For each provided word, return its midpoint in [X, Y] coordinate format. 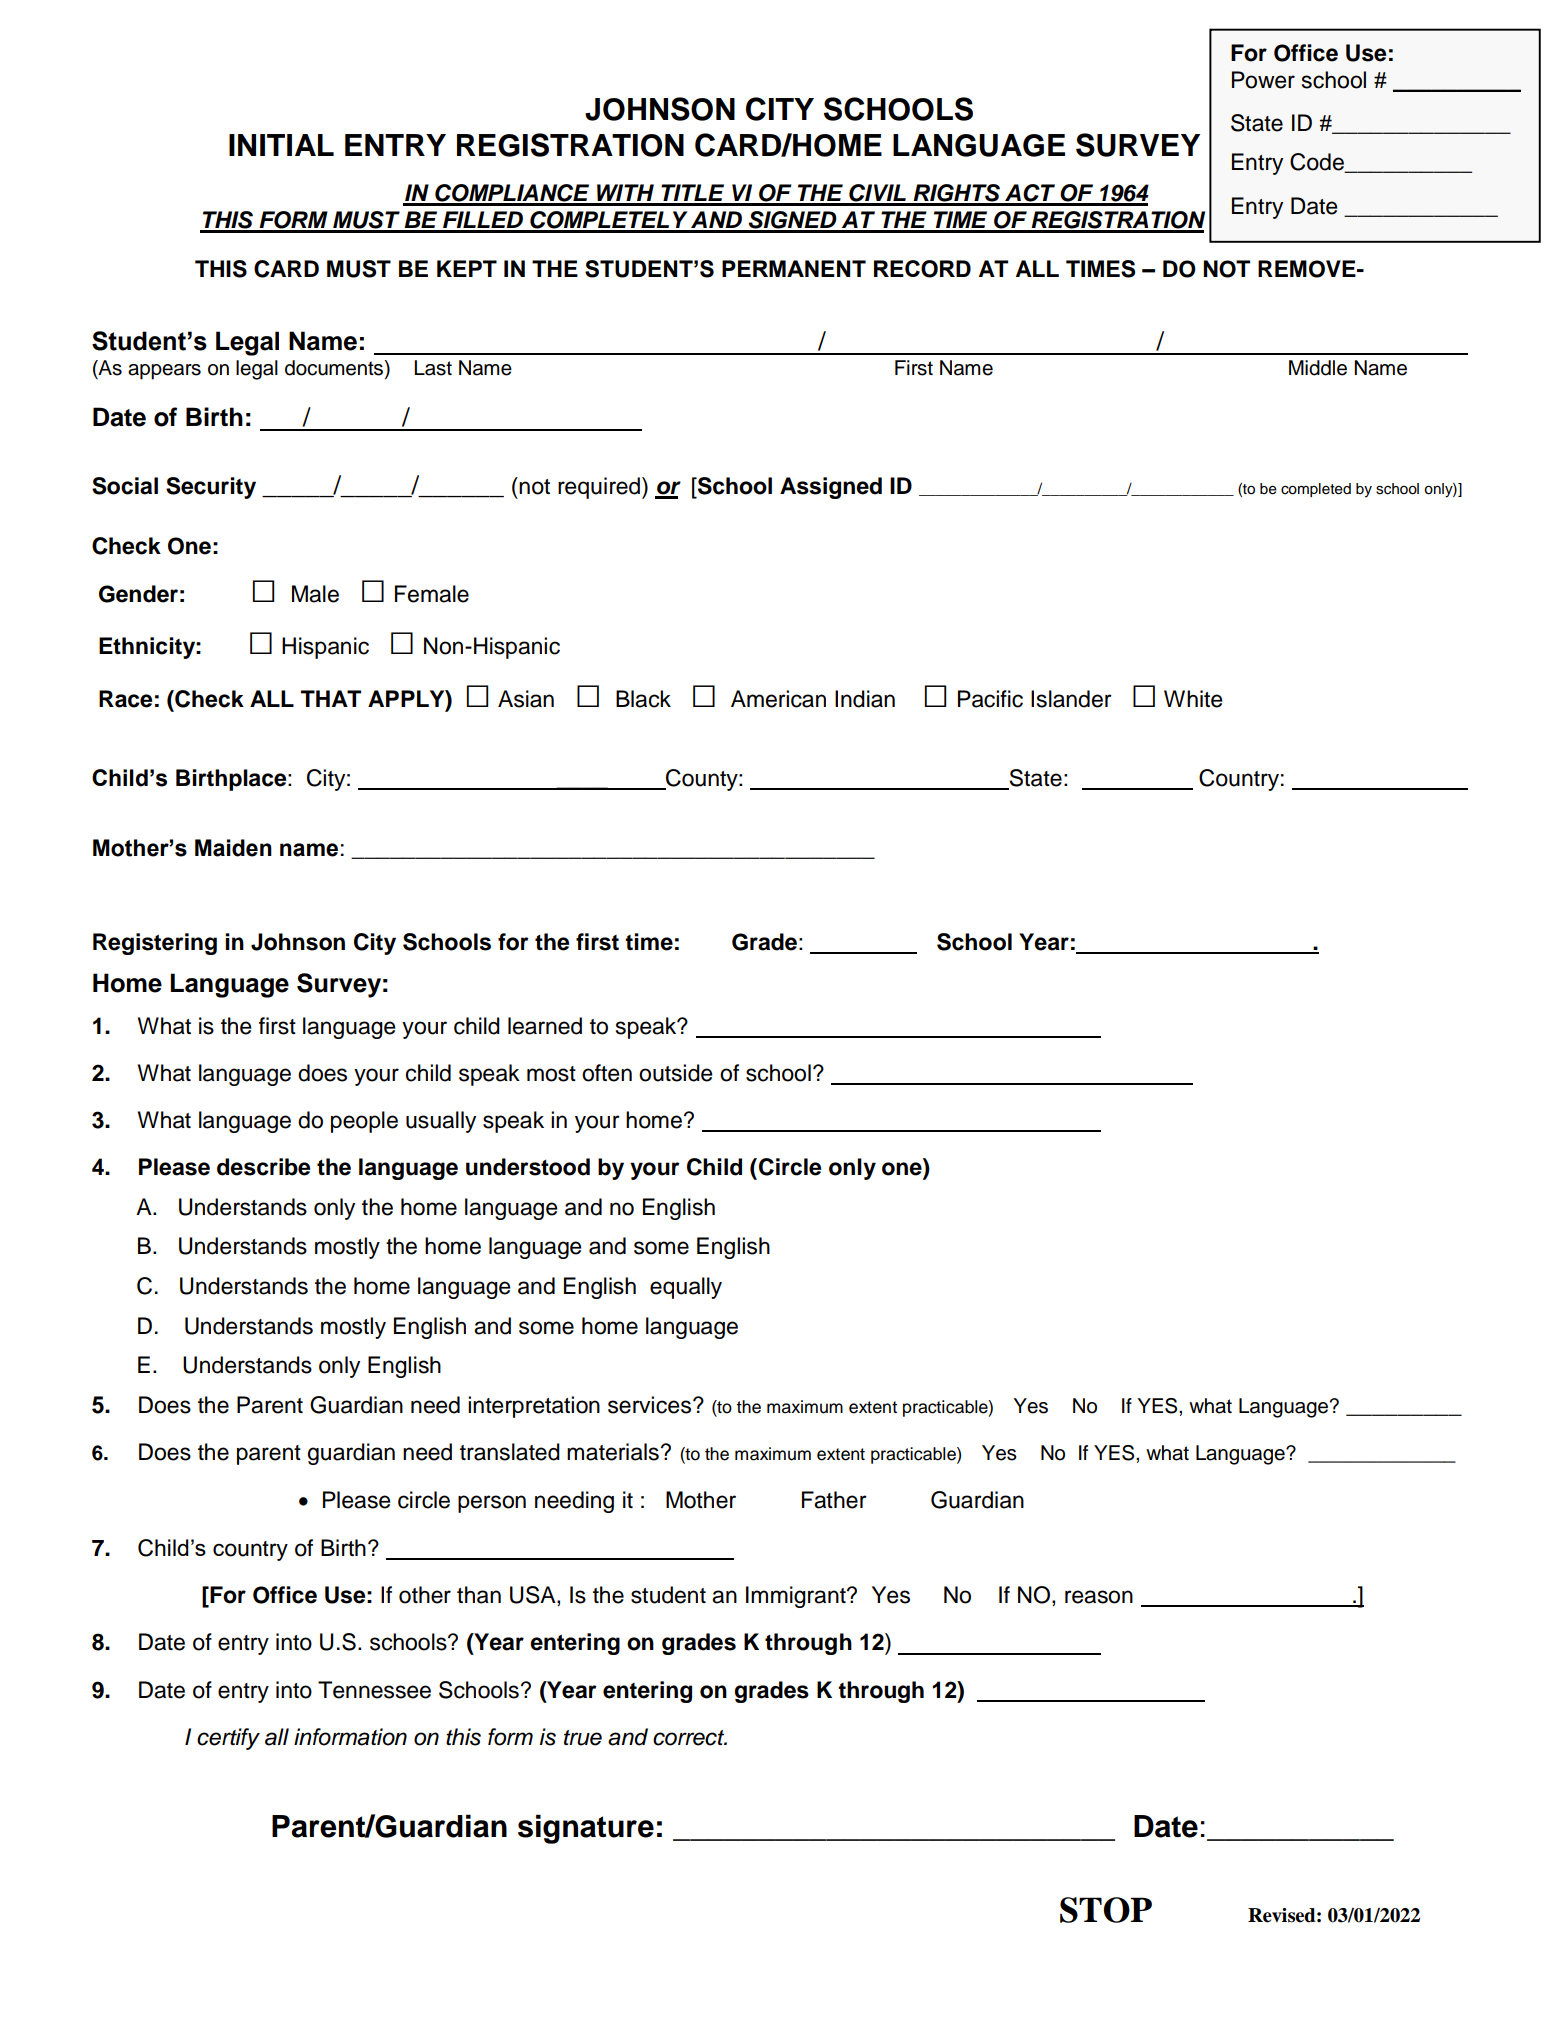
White [1193, 699]
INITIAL [281, 145]
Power [1263, 80]
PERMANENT [794, 268]
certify [228, 1739]
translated [510, 1452]
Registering [155, 944]
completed [1316, 490]
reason [1099, 1597]
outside [676, 1073]
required [599, 488]
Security [211, 488]
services [651, 1405]
